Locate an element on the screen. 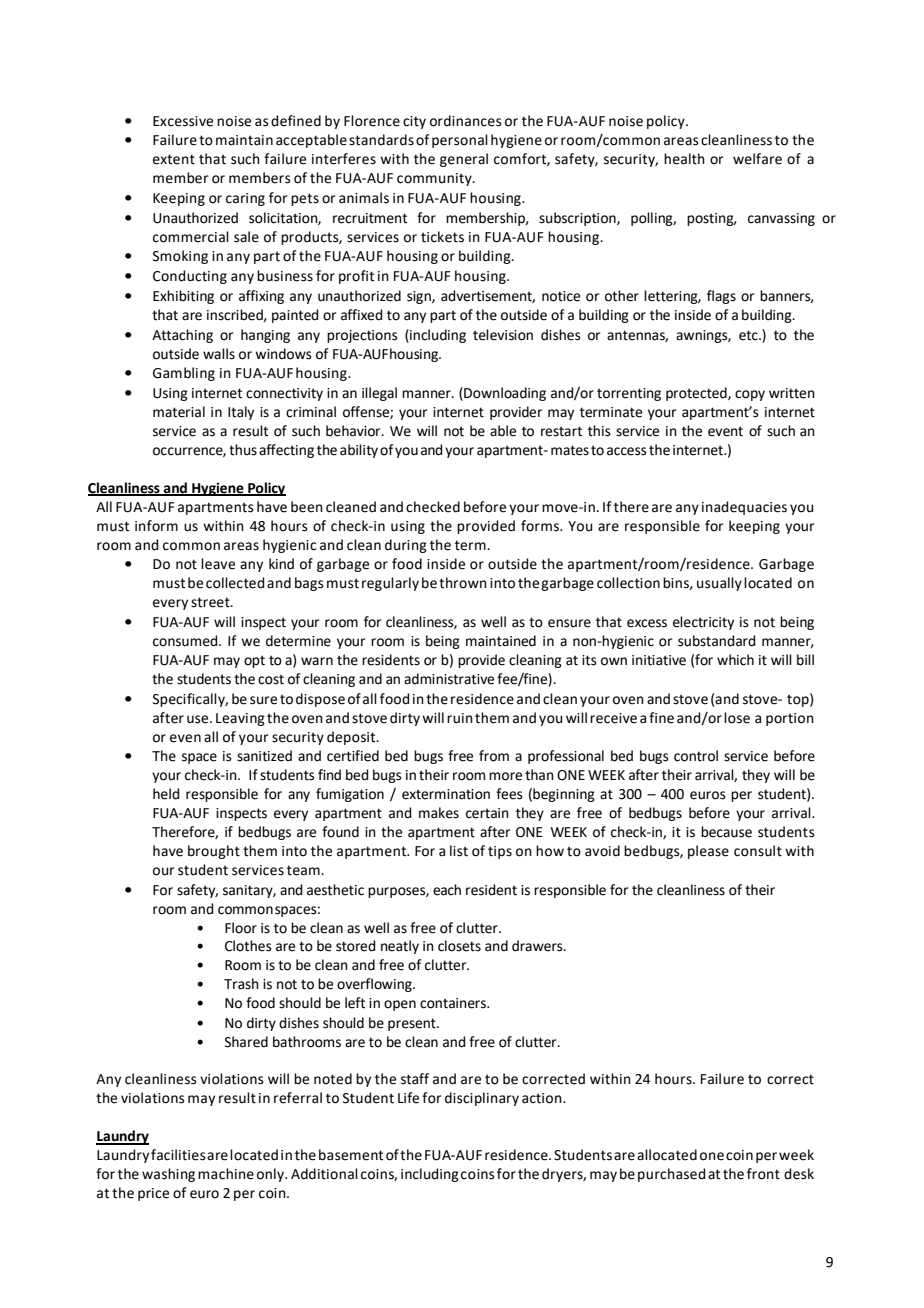 Image resolution: width=924 pixels, height=1308 pixels. caring is located at coordinates (245, 199).
